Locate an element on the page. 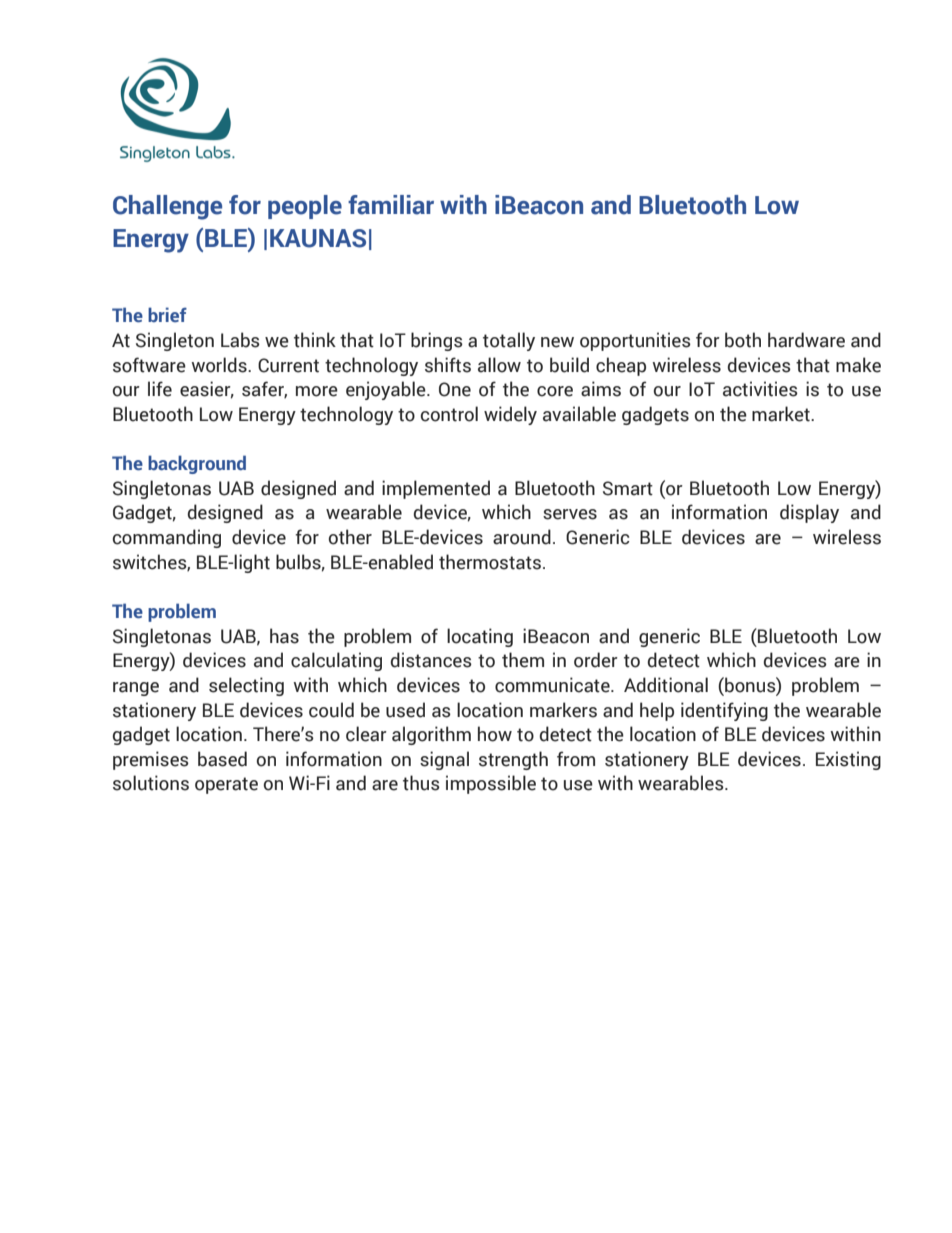  thermostats is located at coordinates (491, 562).
